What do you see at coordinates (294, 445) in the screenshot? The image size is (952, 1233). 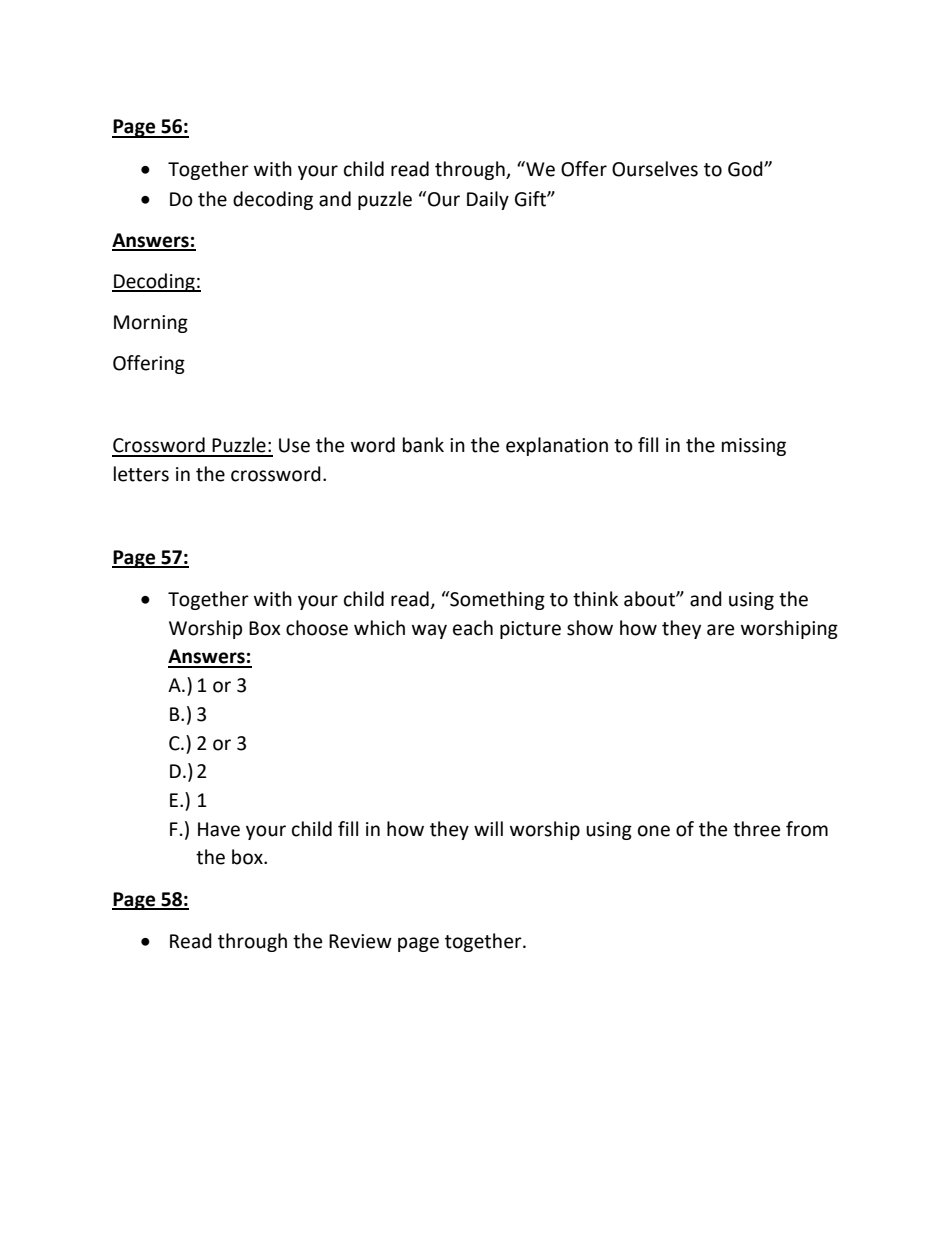 I see `Use` at bounding box center [294, 445].
